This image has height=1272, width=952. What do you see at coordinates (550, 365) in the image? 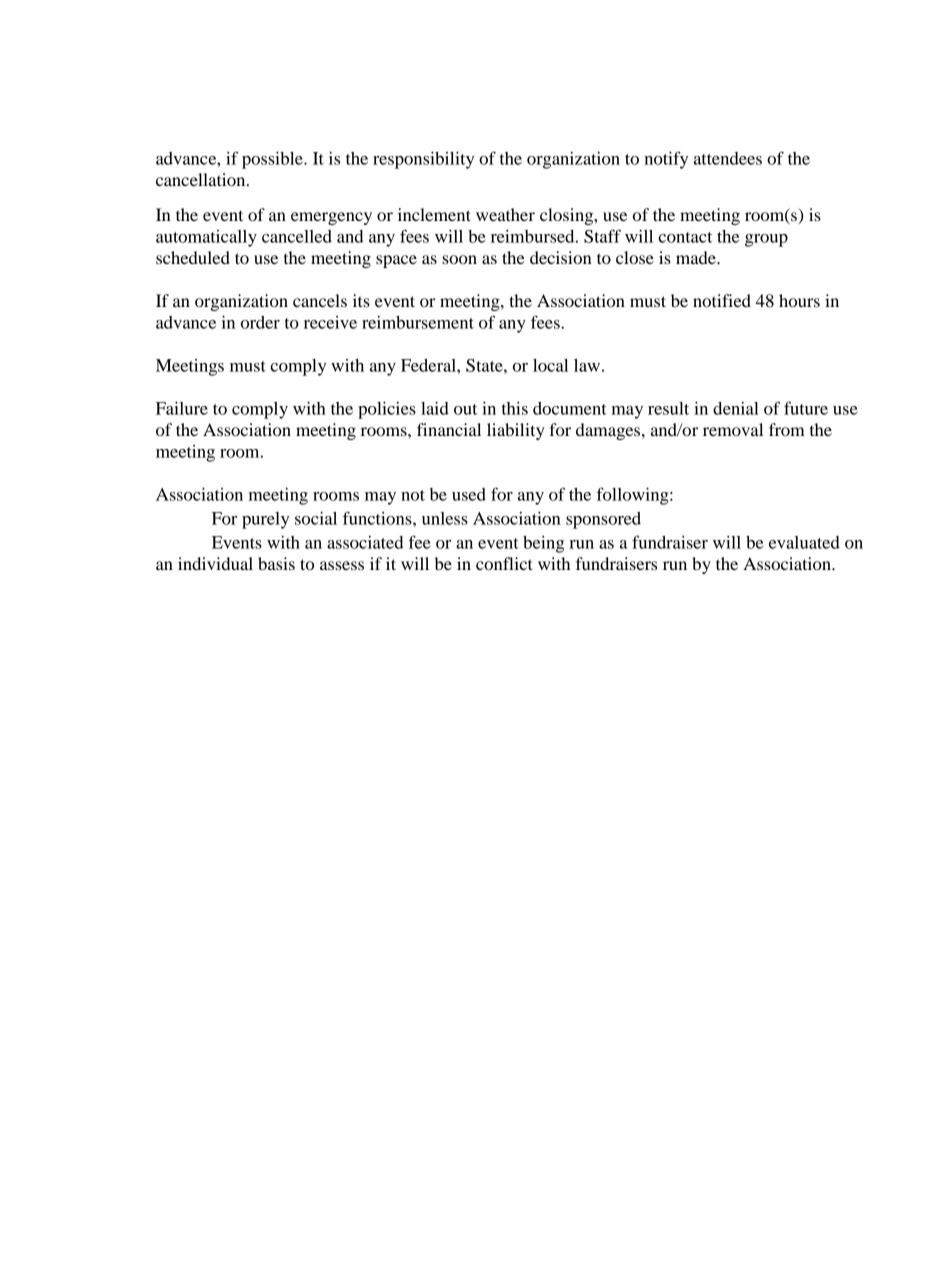
I see `local` at bounding box center [550, 365].
